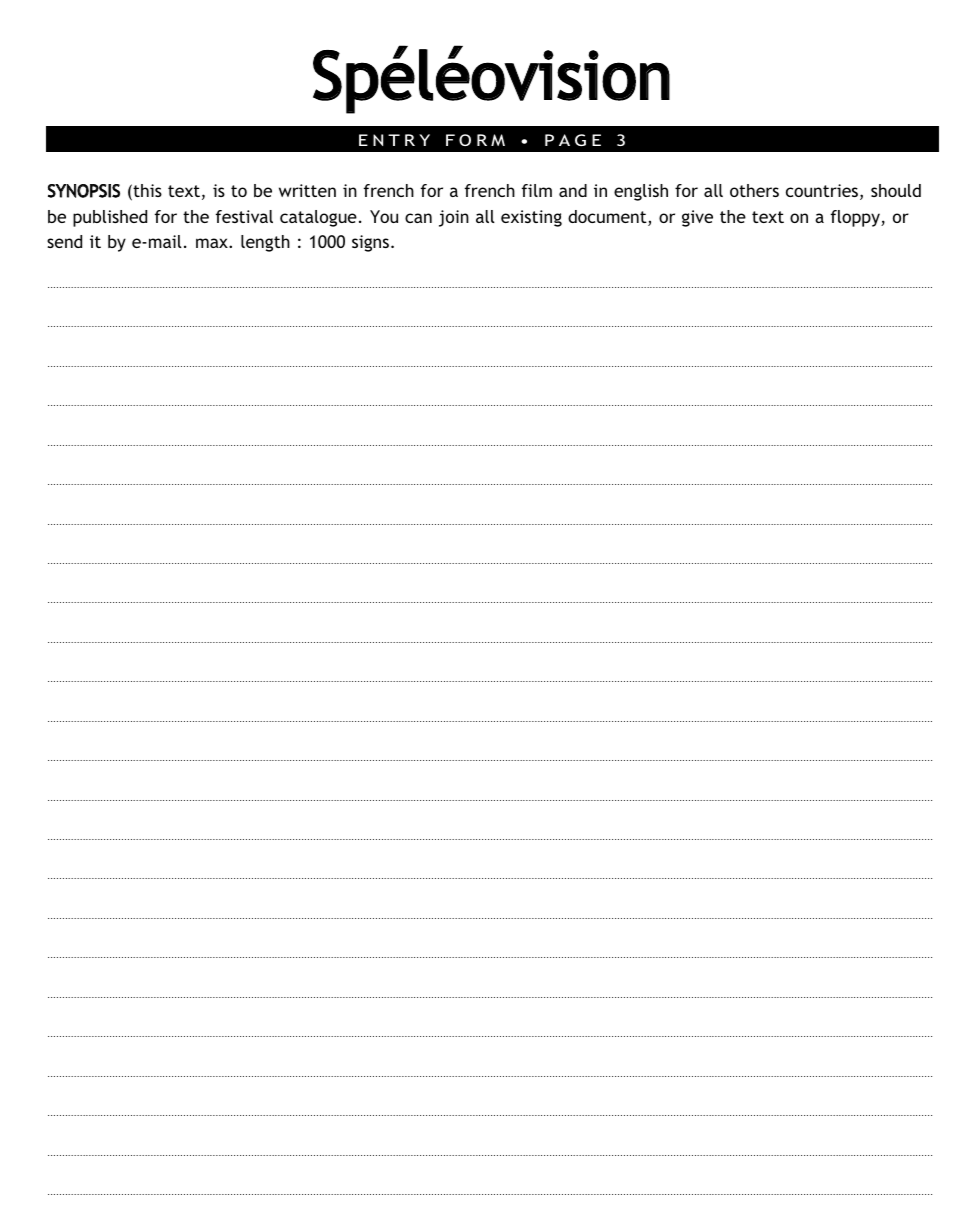 This document has width=957, height=1232. I want to click on PAGE, so click(573, 140).
